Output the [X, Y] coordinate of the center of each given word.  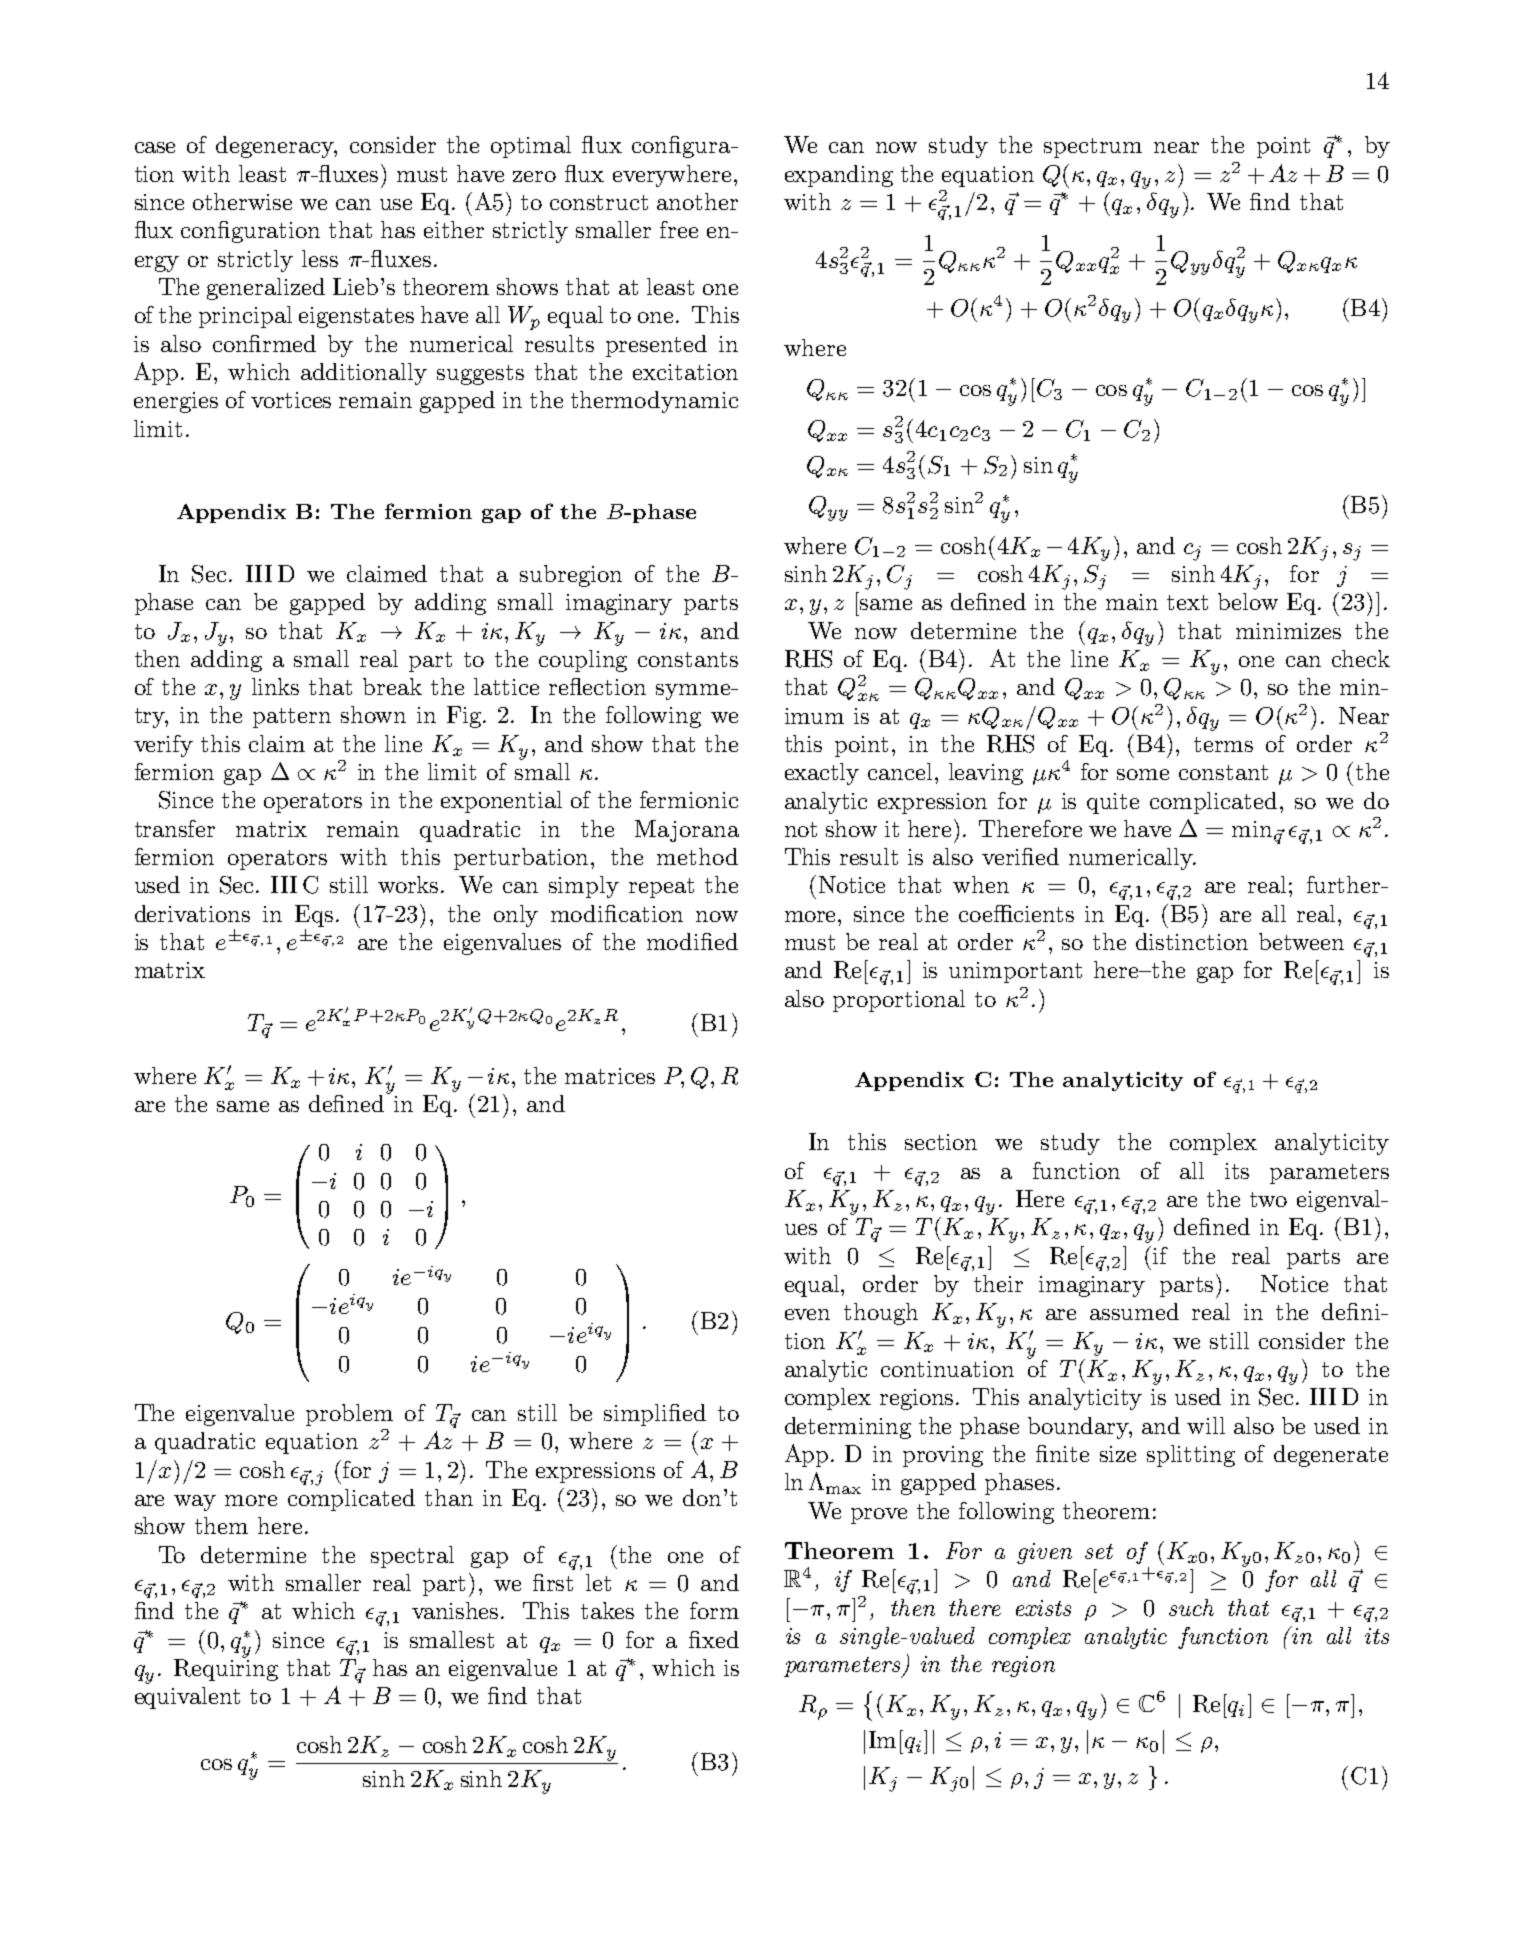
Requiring [226, 1669]
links [275, 686]
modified [692, 941]
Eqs [314, 916]
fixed [714, 1639]
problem [349, 1415]
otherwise [242, 201]
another [697, 201]
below [1248, 601]
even [807, 1314]
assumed [1134, 1311]
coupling [583, 661]
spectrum [1093, 148]
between [1301, 941]
